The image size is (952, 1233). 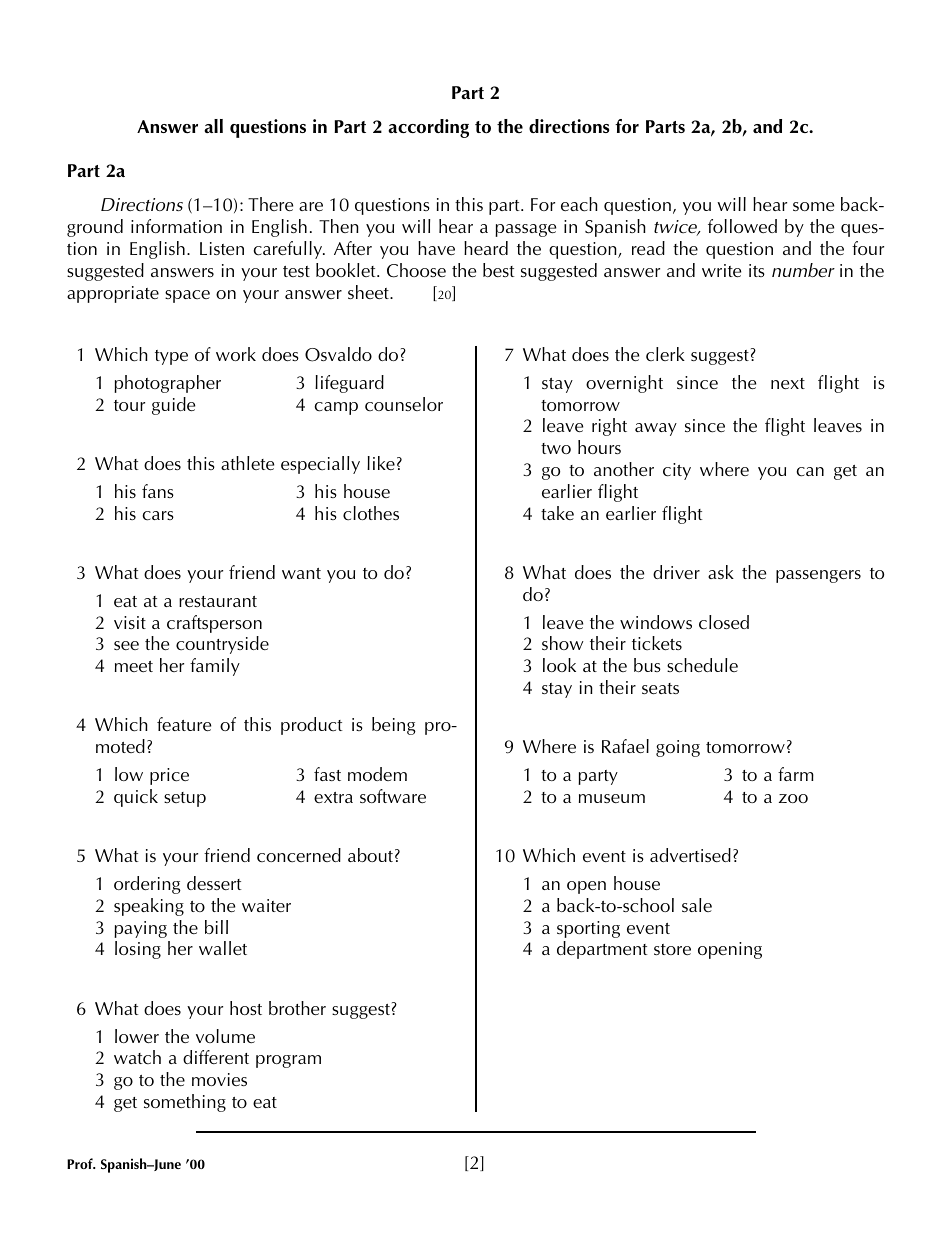 What do you see at coordinates (724, 622) in the screenshot?
I see `closed` at bounding box center [724, 622].
